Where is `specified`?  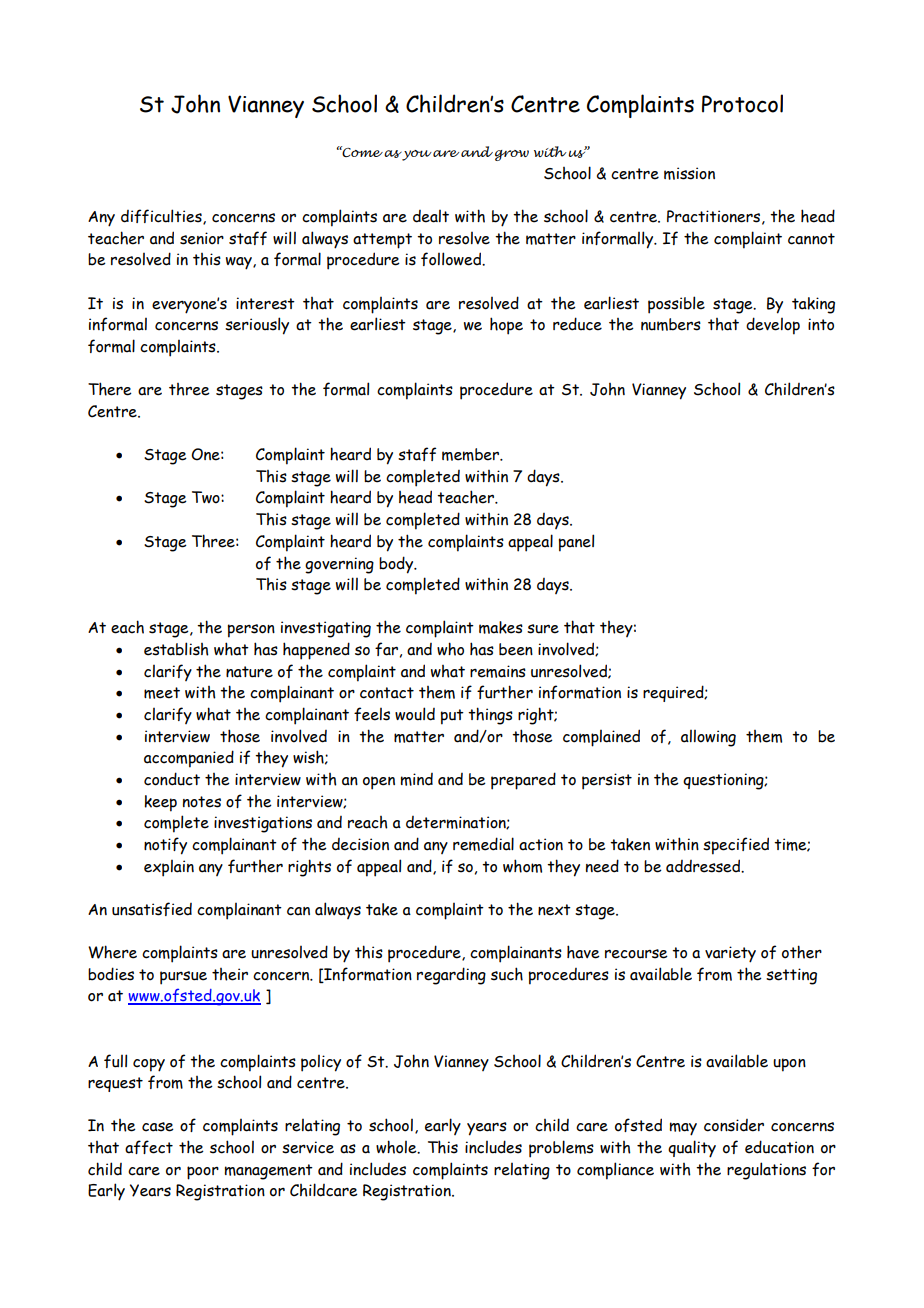 specified is located at coordinates (736, 846).
